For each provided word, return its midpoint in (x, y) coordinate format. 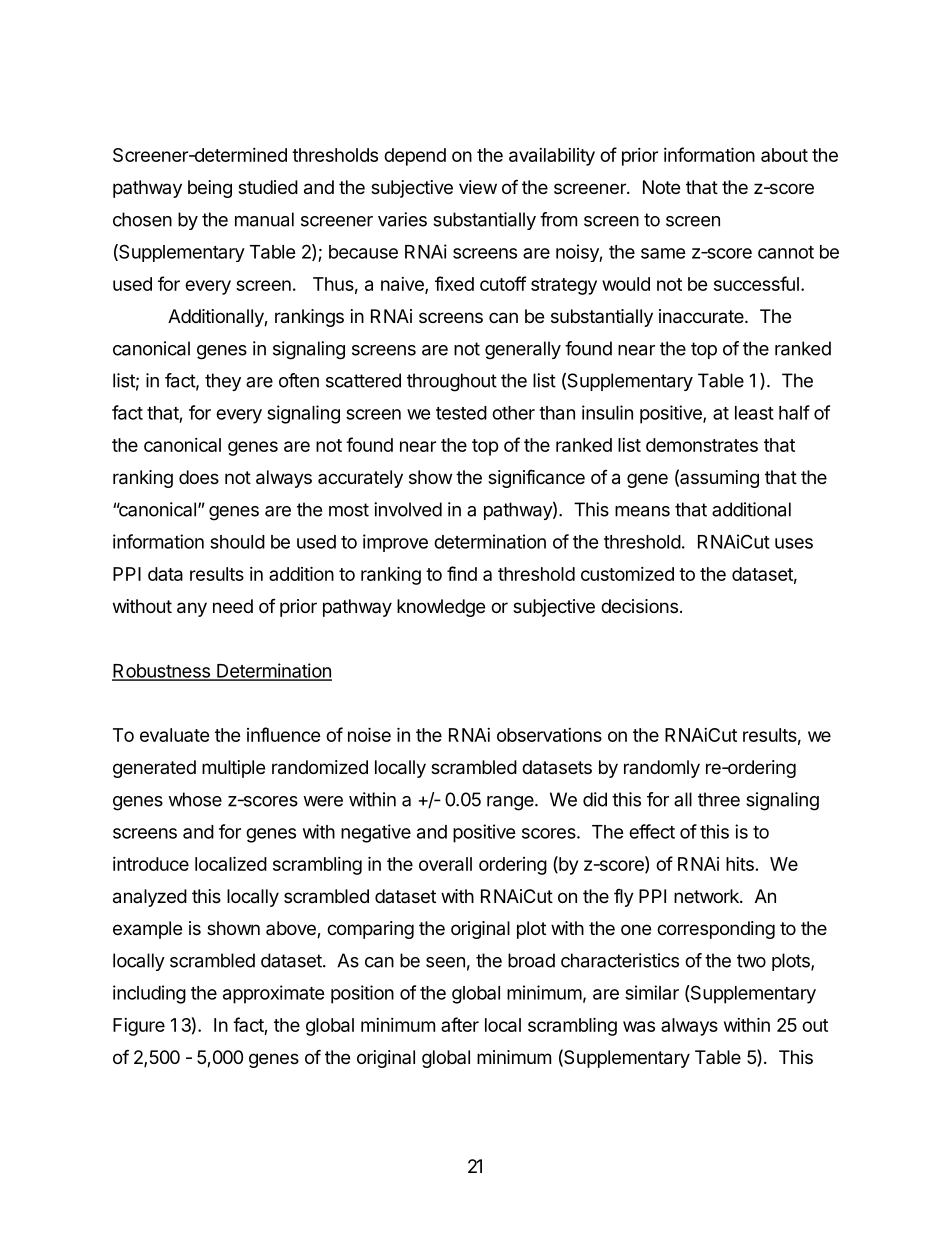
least (754, 413)
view (478, 187)
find (462, 573)
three (719, 799)
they (223, 382)
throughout (452, 382)
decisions (639, 606)
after (460, 1024)
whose (195, 799)
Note (661, 187)
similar (652, 992)
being (210, 189)
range (510, 803)
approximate (274, 994)
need (233, 606)
